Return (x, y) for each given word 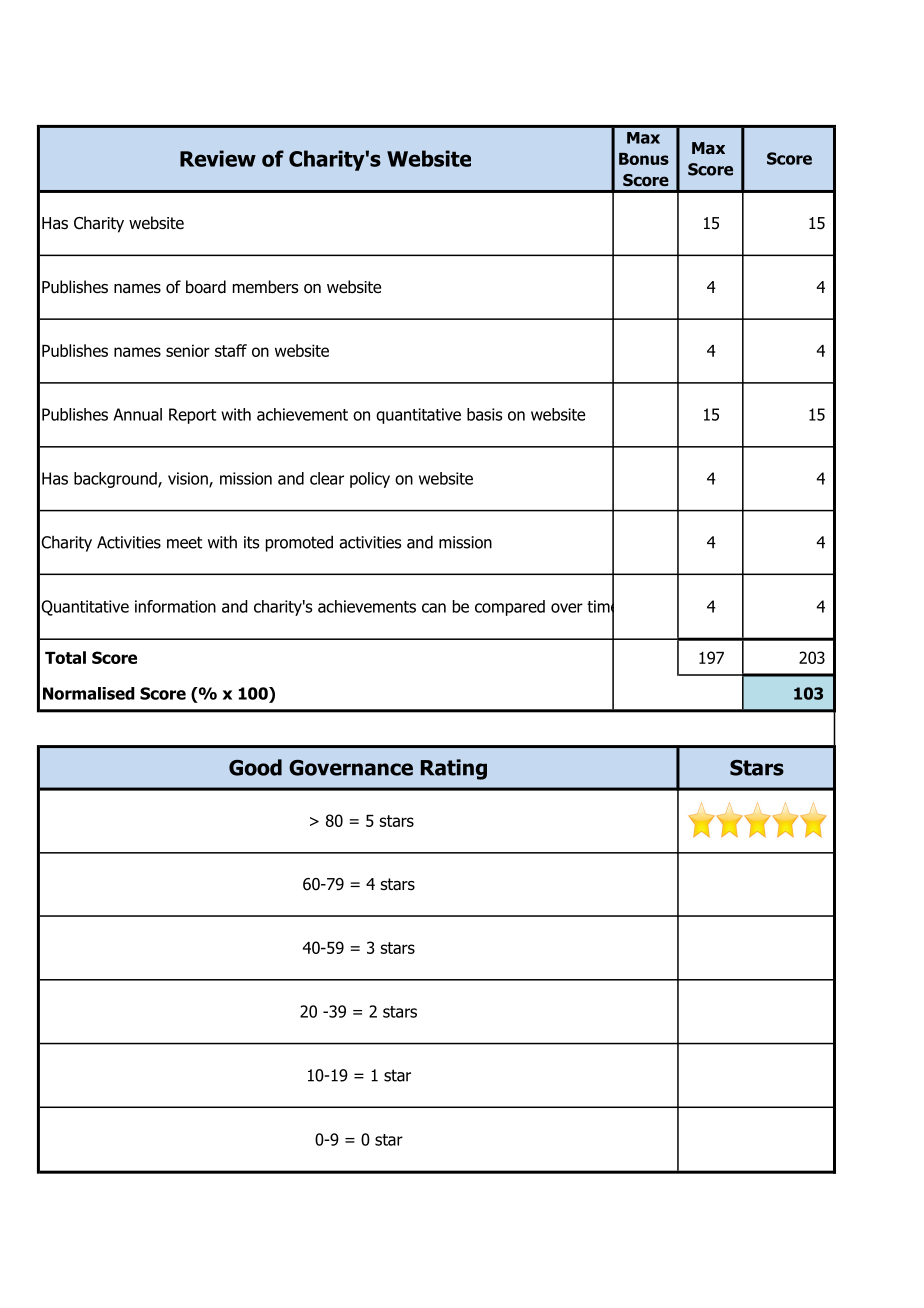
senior (188, 350)
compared (510, 608)
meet (184, 542)
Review (218, 158)
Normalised (89, 693)
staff (231, 350)
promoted (299, 543)
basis (484, 414)
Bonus (644, 159)
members (265, 287)
